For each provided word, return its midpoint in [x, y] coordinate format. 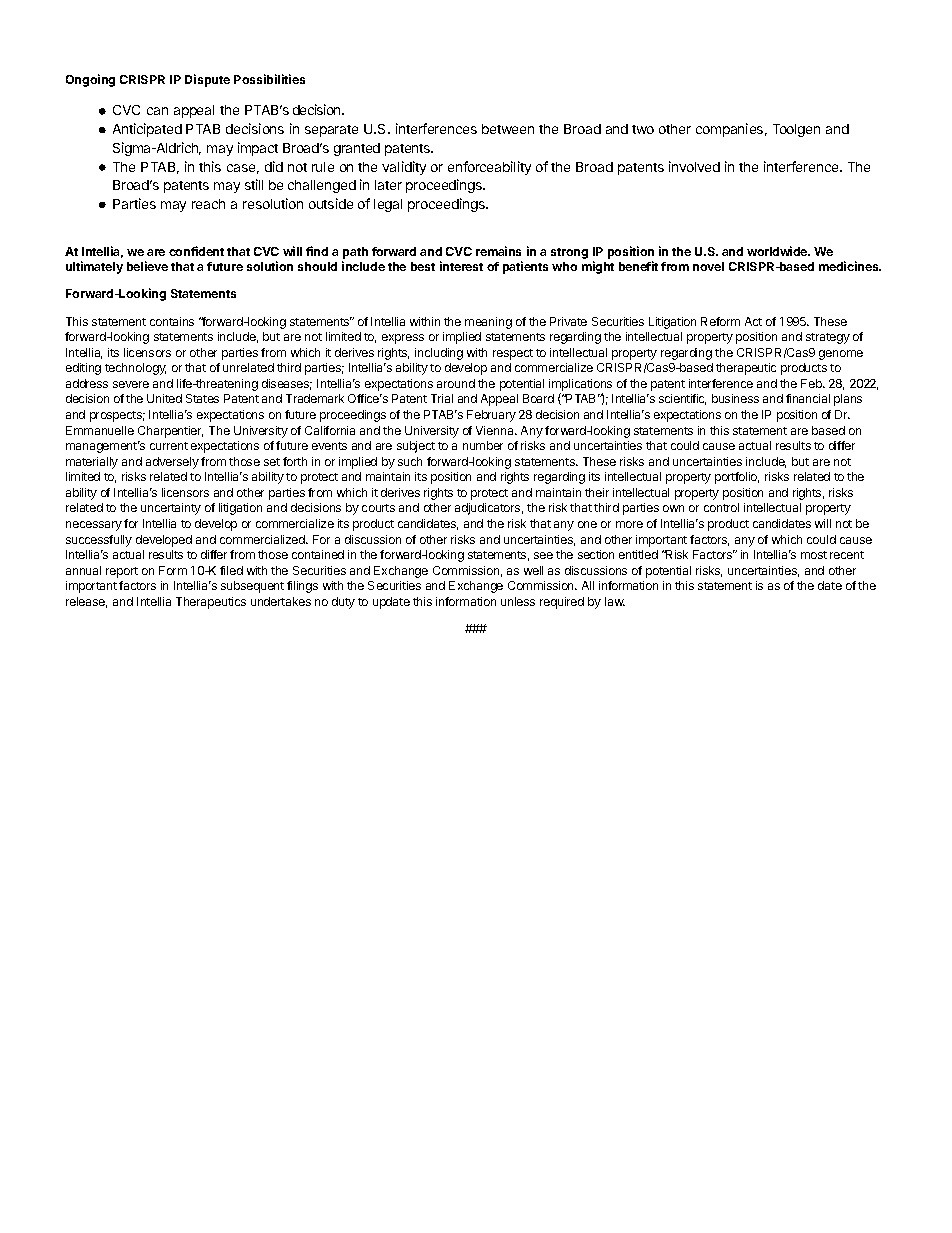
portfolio [737, 478]
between [508, 129]
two [643, 129]
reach [208, 204]
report [122, 572]
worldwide [778, 251]
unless [518, 601]
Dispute [207, 80]
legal [388, 205]
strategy [828, 338]
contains [172, 321]
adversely [172, 463]
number [483, 445]
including [439, 354]
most [814, 555]
